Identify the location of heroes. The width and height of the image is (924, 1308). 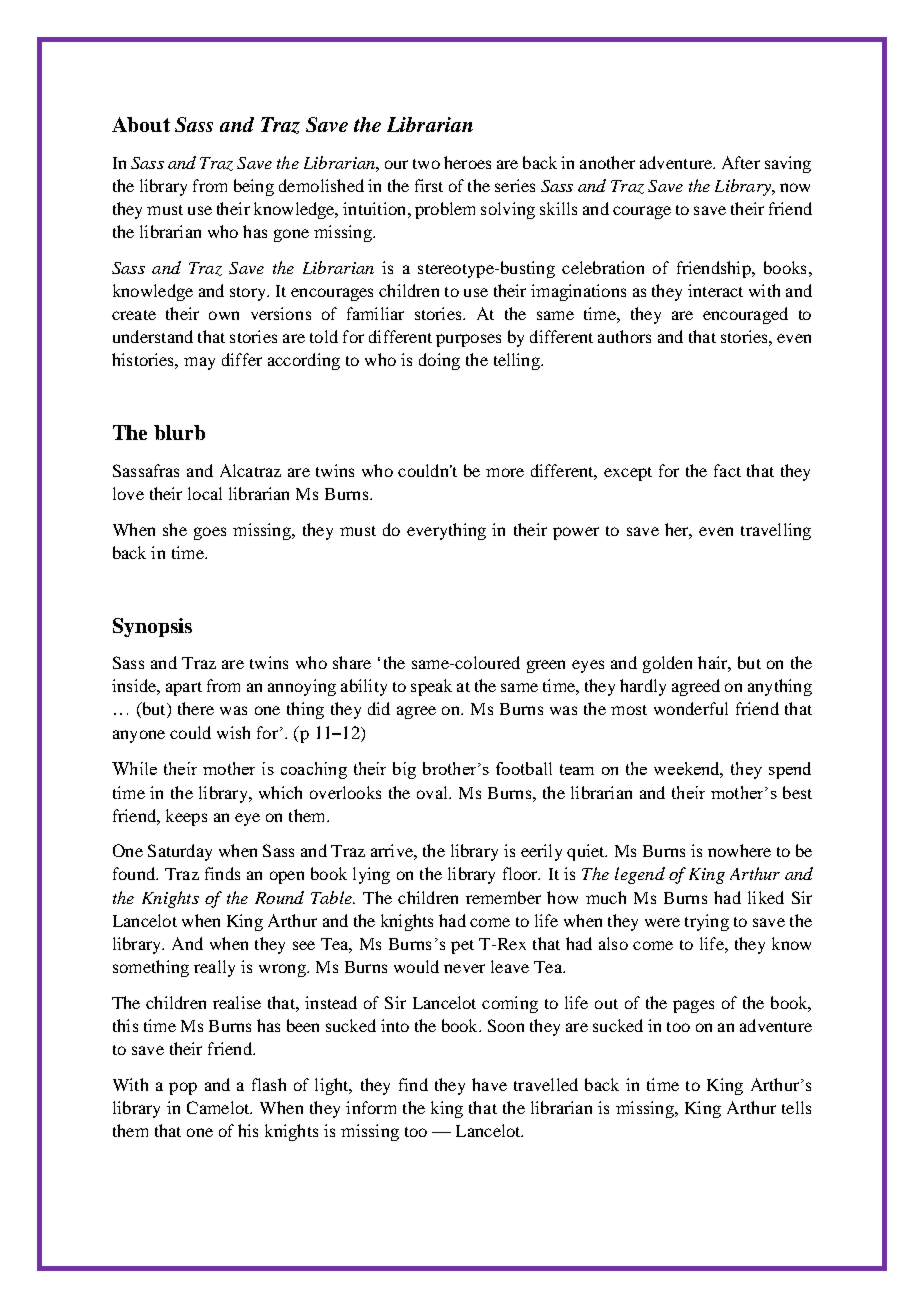
(467, 162).
